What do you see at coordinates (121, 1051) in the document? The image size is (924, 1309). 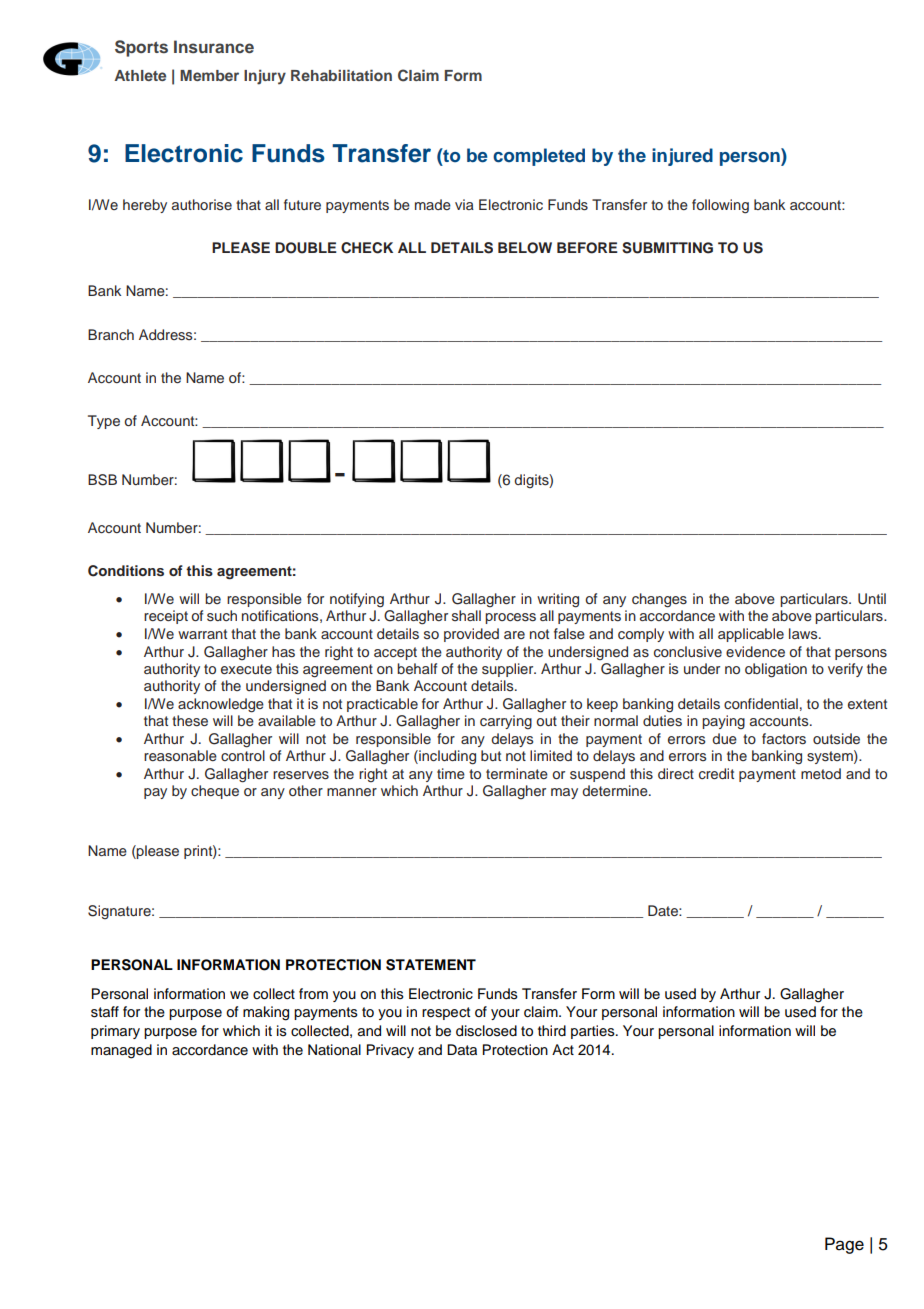 I see `managed` at bounding box center [121, 1051].
